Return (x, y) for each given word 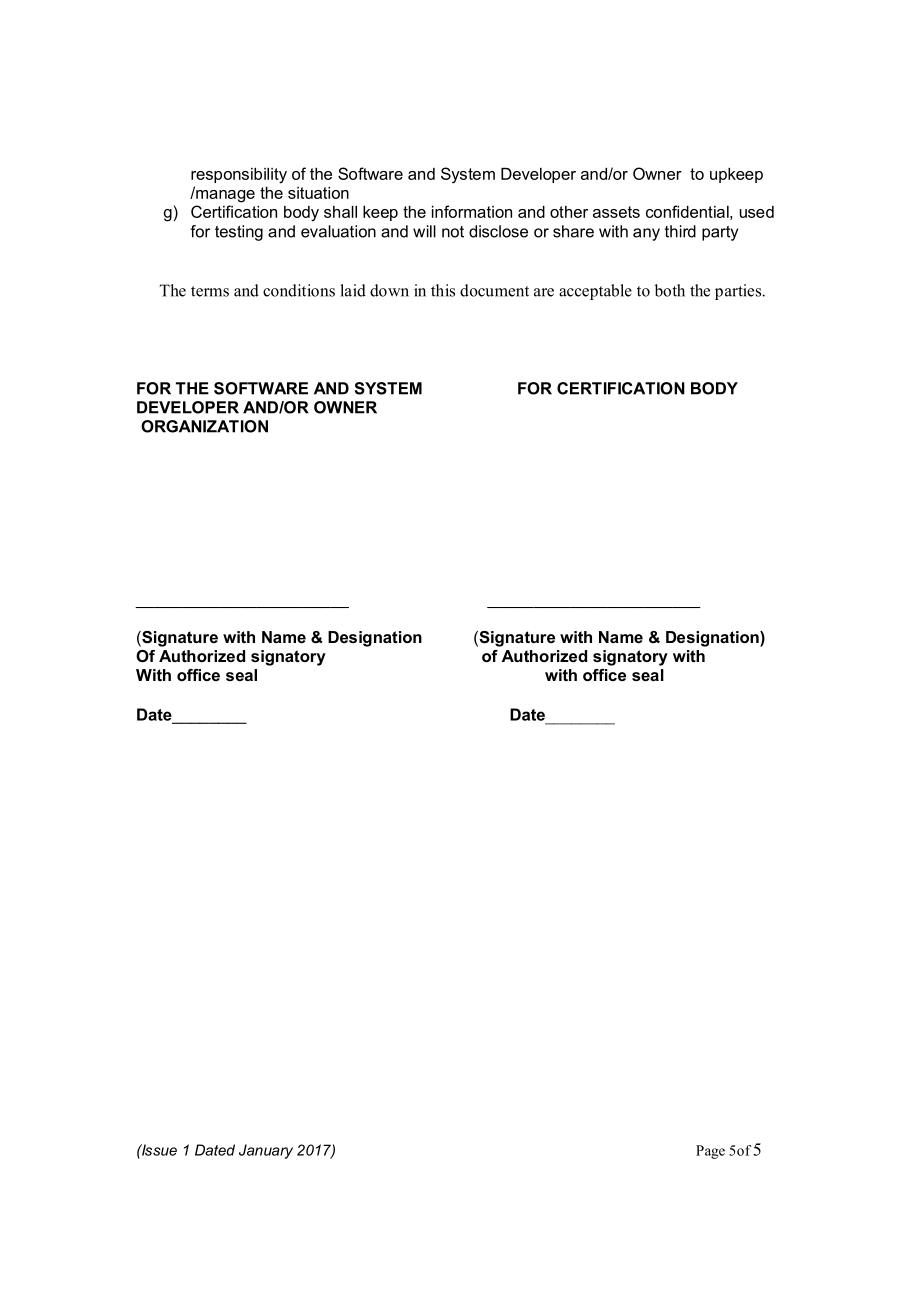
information (472, 211)
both (670, 290)
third (680, 231)
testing (239, 233)
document (494, 290)
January (266, 1151)
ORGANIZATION (204, 426)
